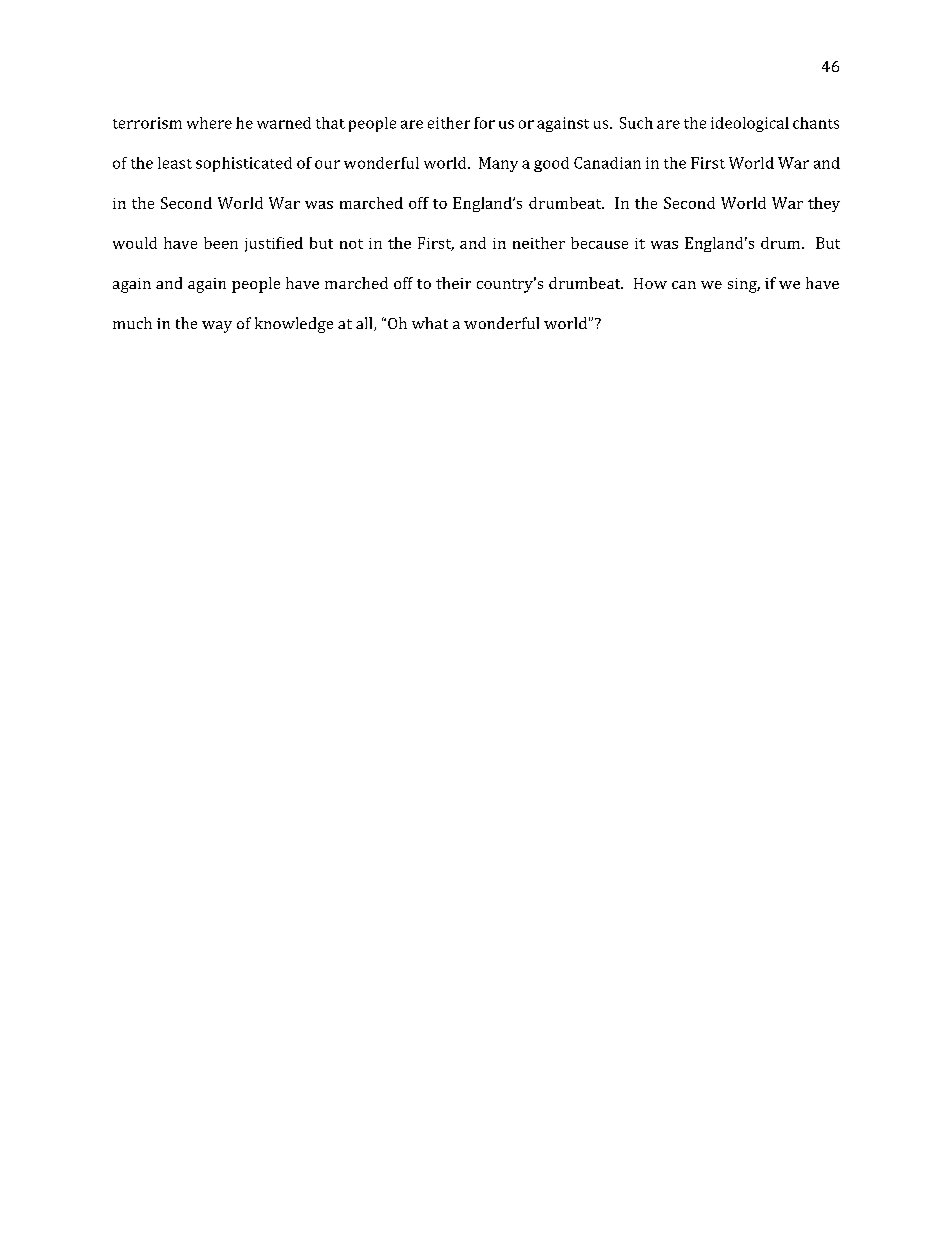  What do you see at coordinates (209, 123) in the screenshot?
I see `where` at bounding box center [209, 123].
